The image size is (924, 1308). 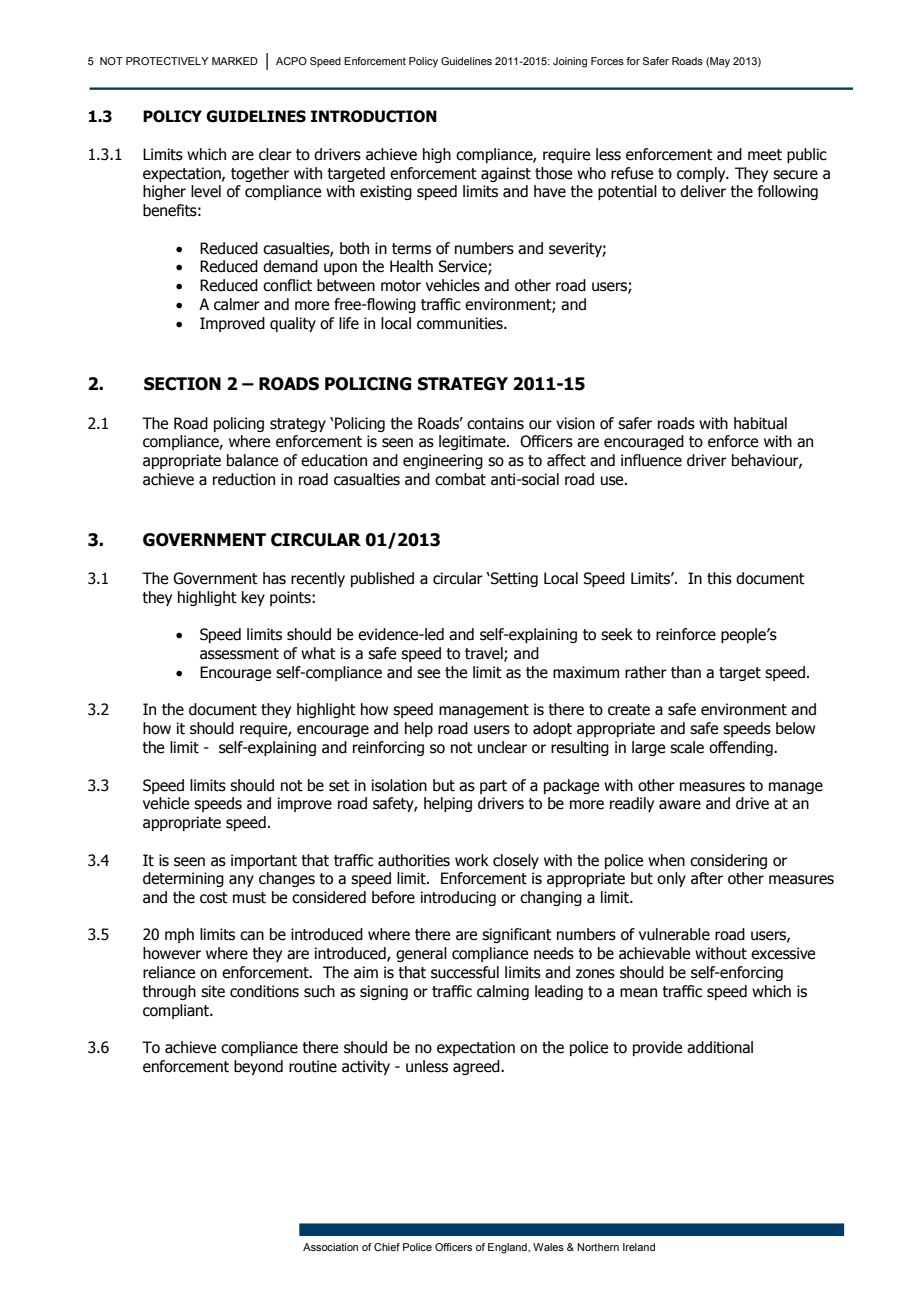 What do you see at coordinates (235, 61) in the document?
I see `MARKED` at bounding box center [235, 61].
